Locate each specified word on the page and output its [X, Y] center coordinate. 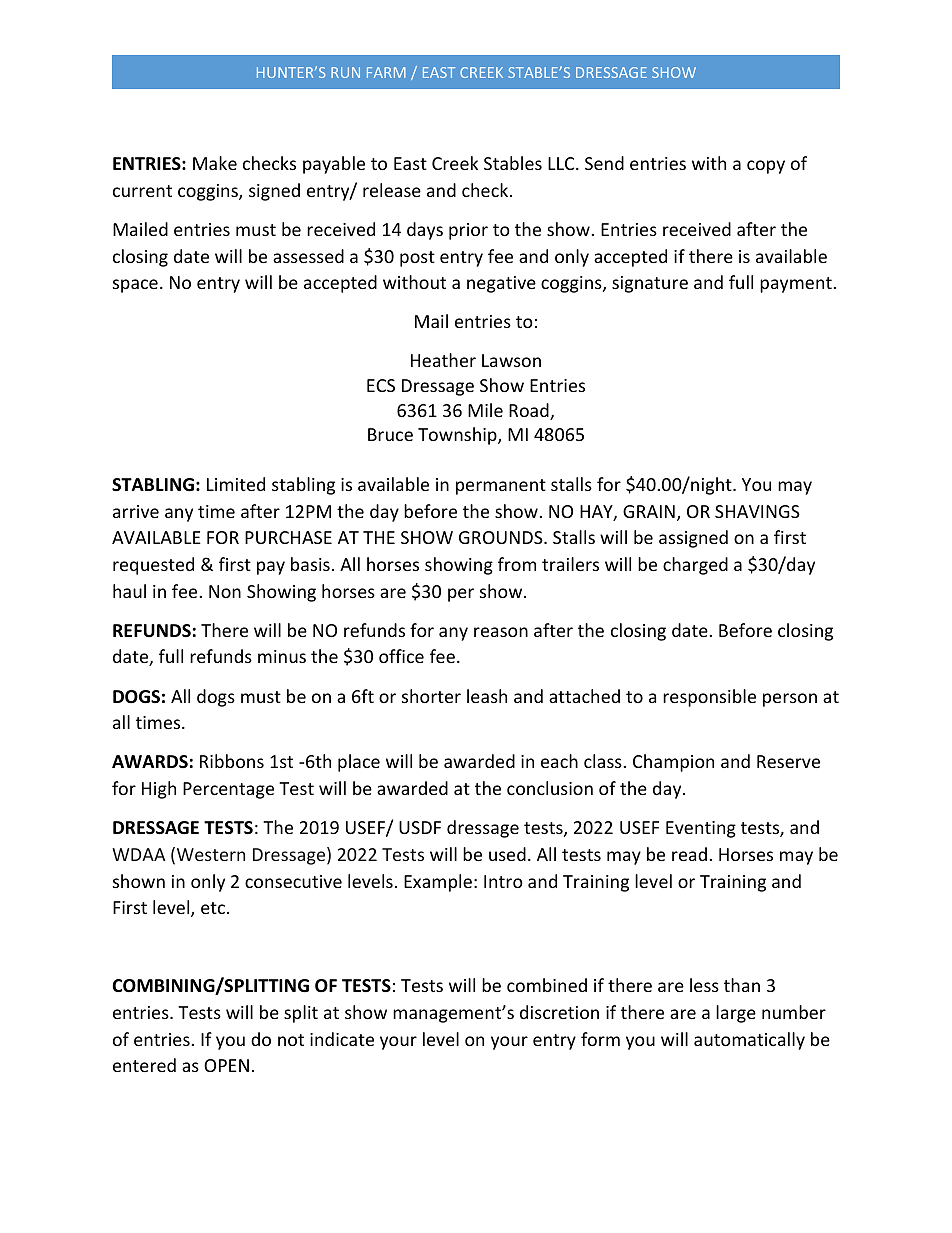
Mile [485, 410]
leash [487, 696]
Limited [236, 484]
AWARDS [150, 761]
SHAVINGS [757, 511]
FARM [386, 72]
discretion [559, 1012]
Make [215, 163]
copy [766, 167]
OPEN [226, 1065]
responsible [709, 698]
